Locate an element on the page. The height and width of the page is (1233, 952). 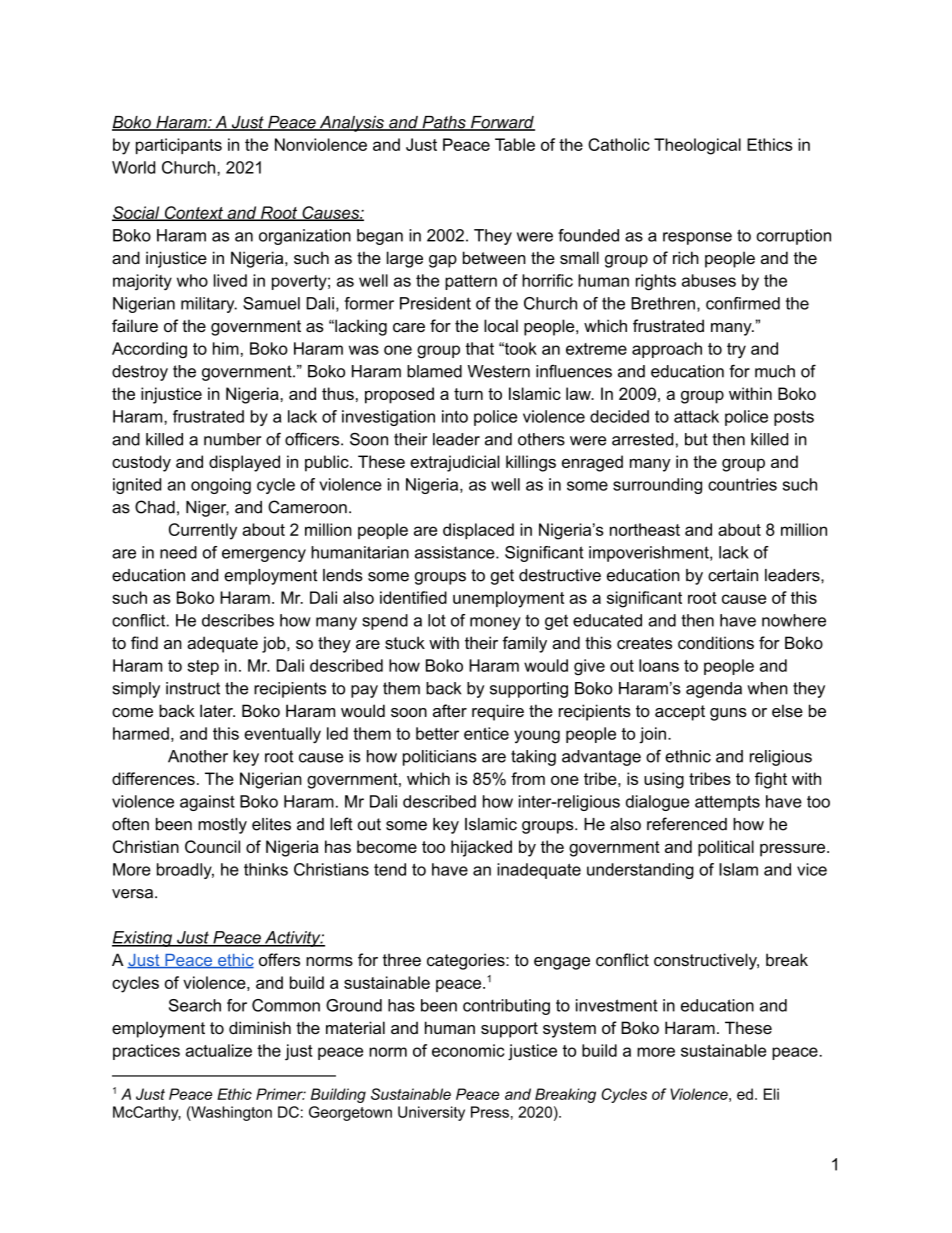
Theological is located at coordinates (697, 146).
